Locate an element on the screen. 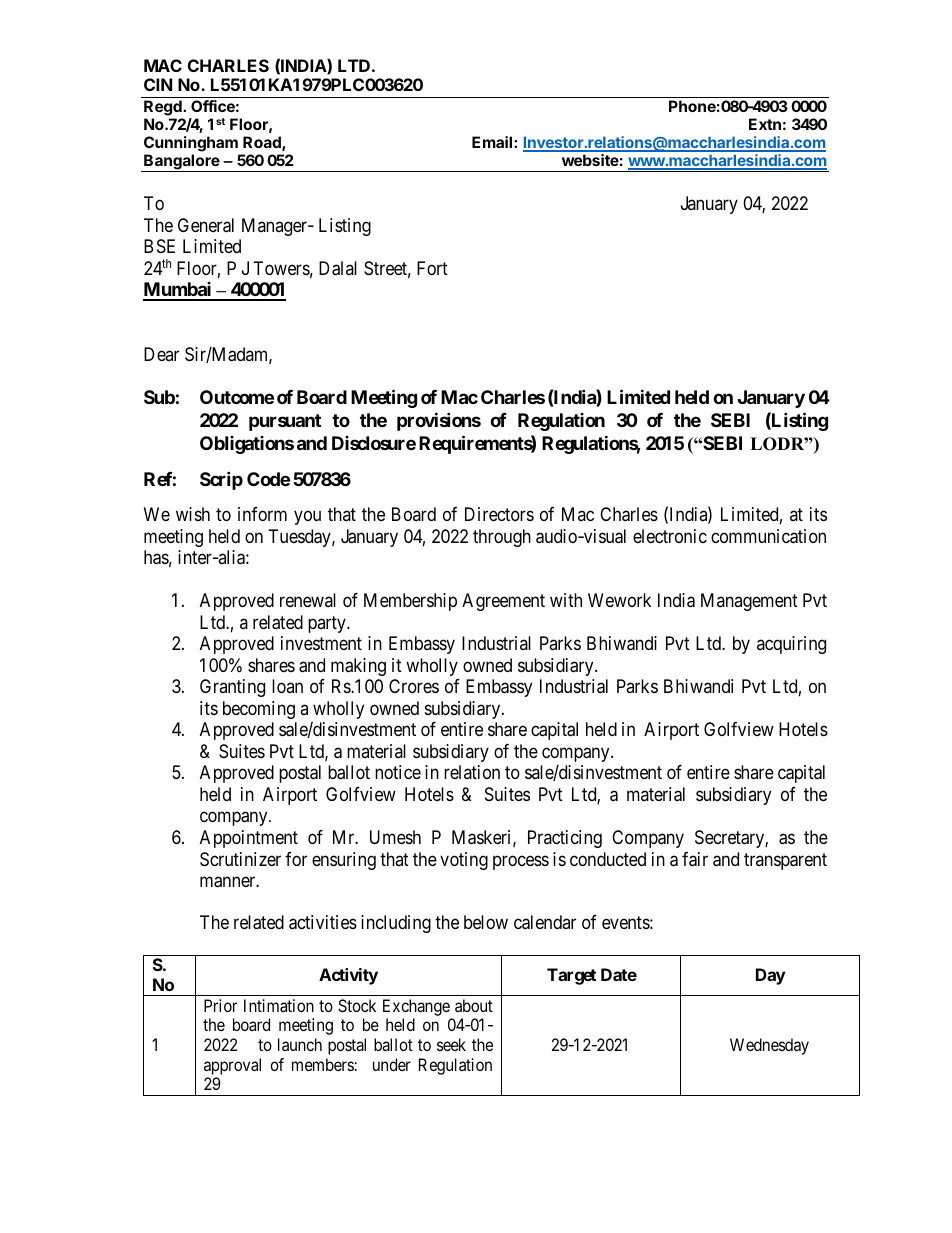 This screenshot has height=1233, width=952. Bangalore is located at coordinates (182, 163).
